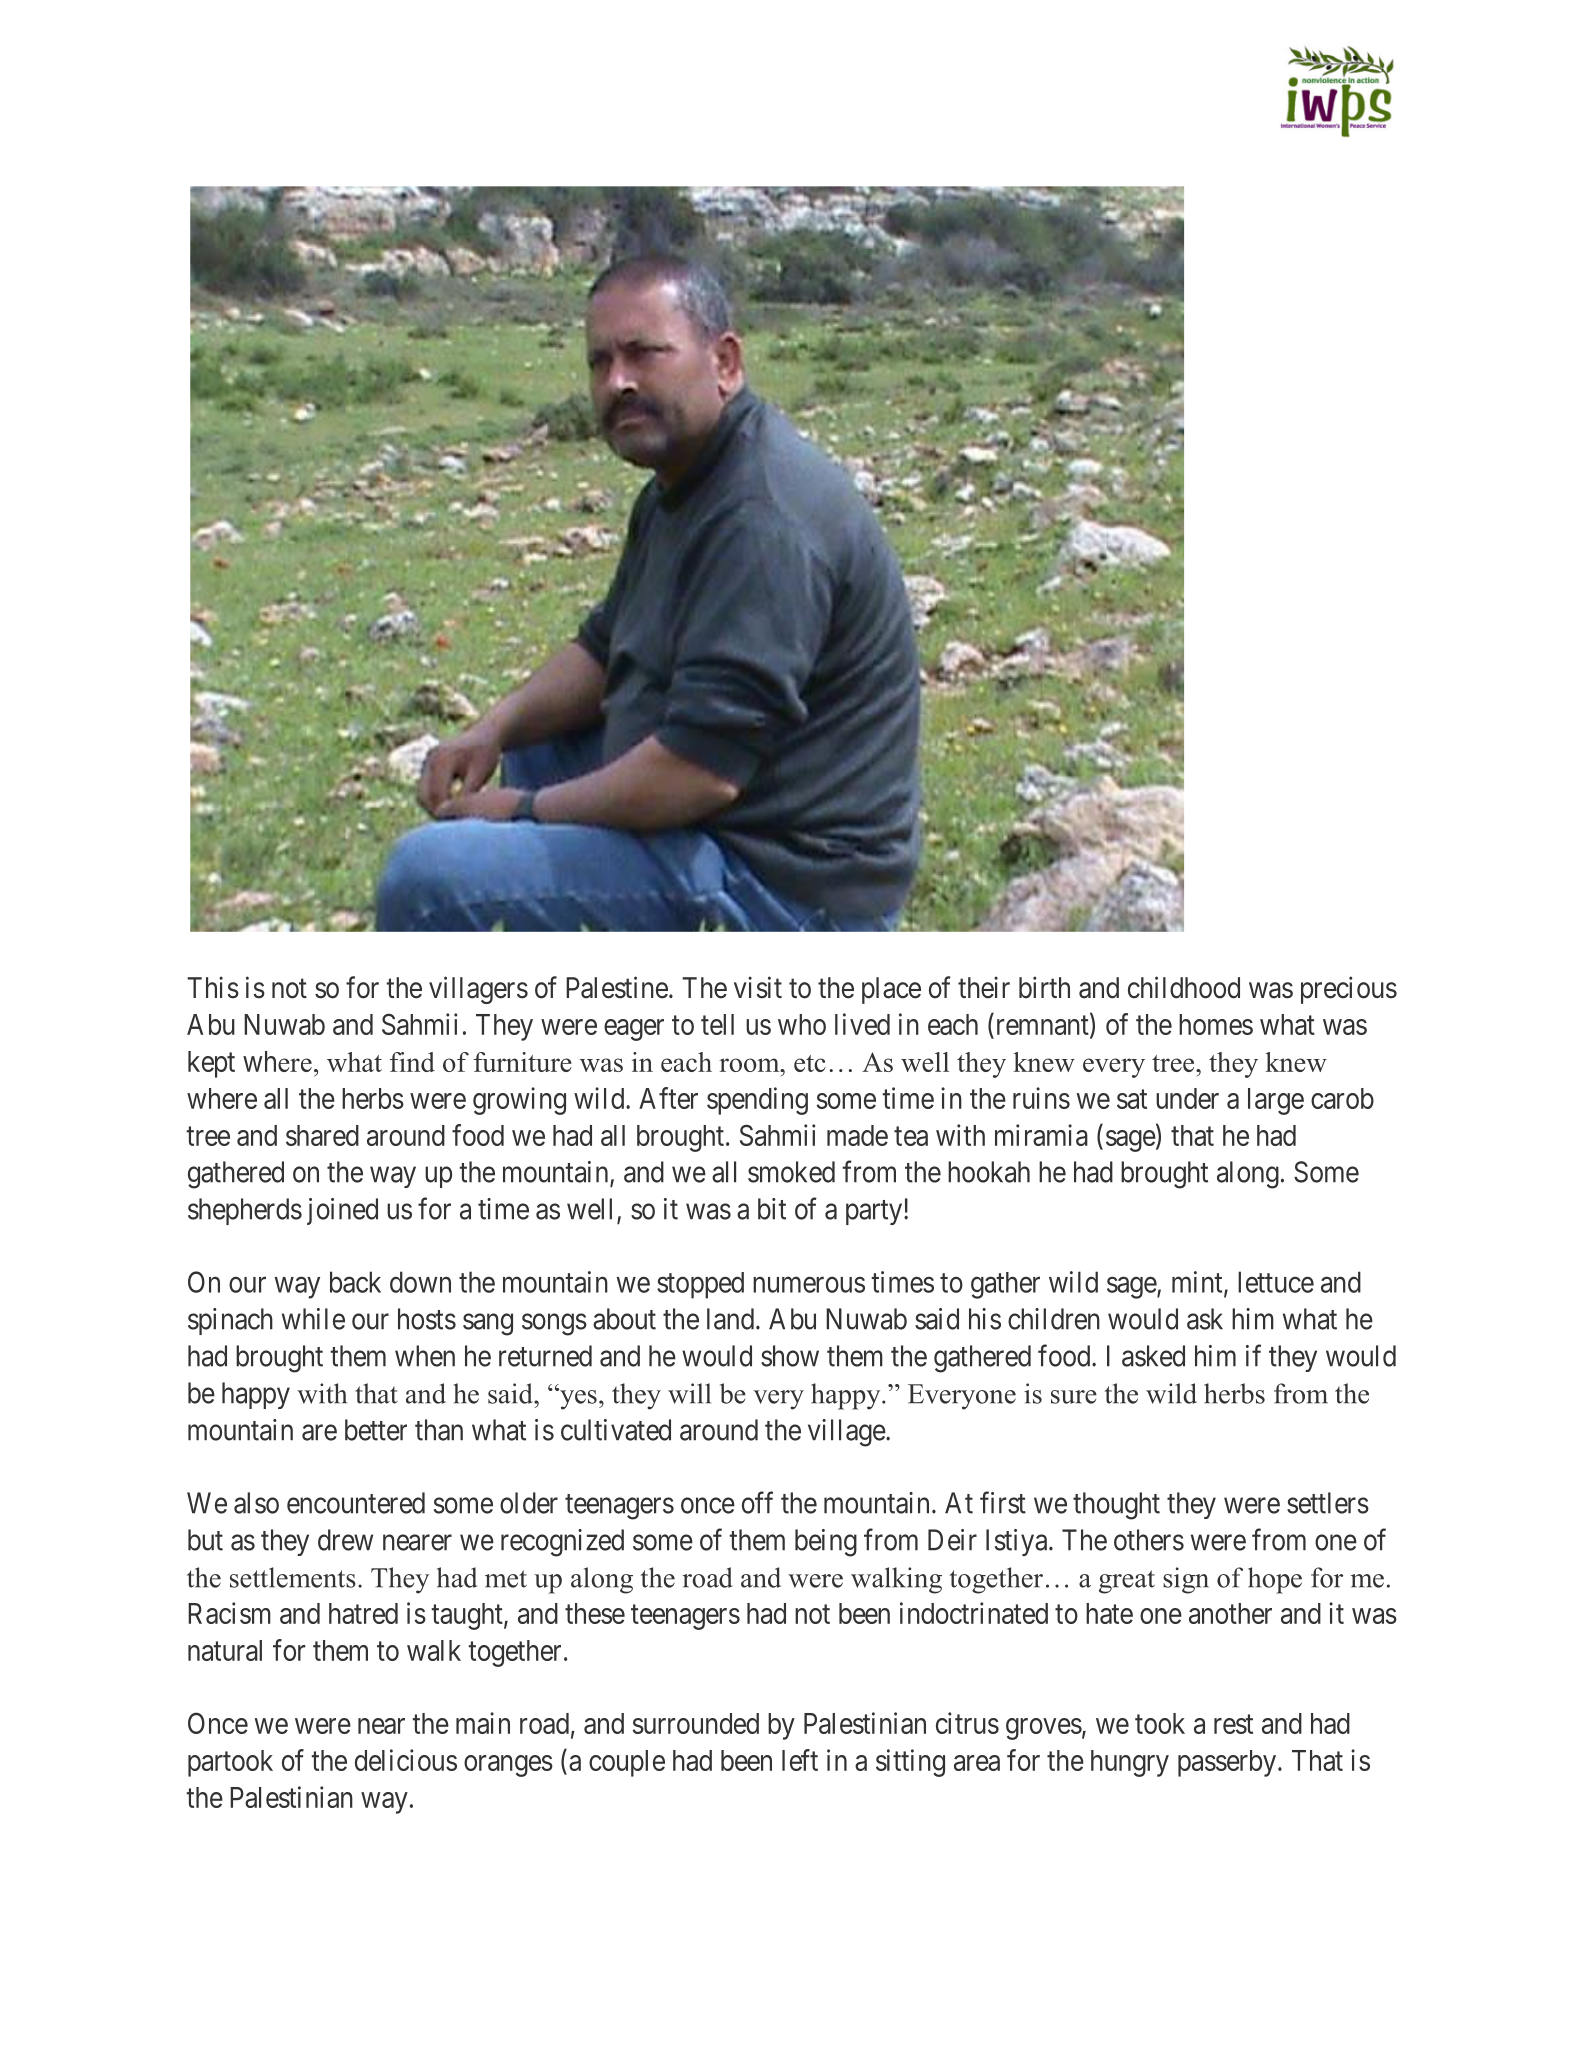 The image size is (1584, 2050). What do you see at coordinates (213, 987) in the screenshot?
I see `This` at bounding box center [213, 987].
